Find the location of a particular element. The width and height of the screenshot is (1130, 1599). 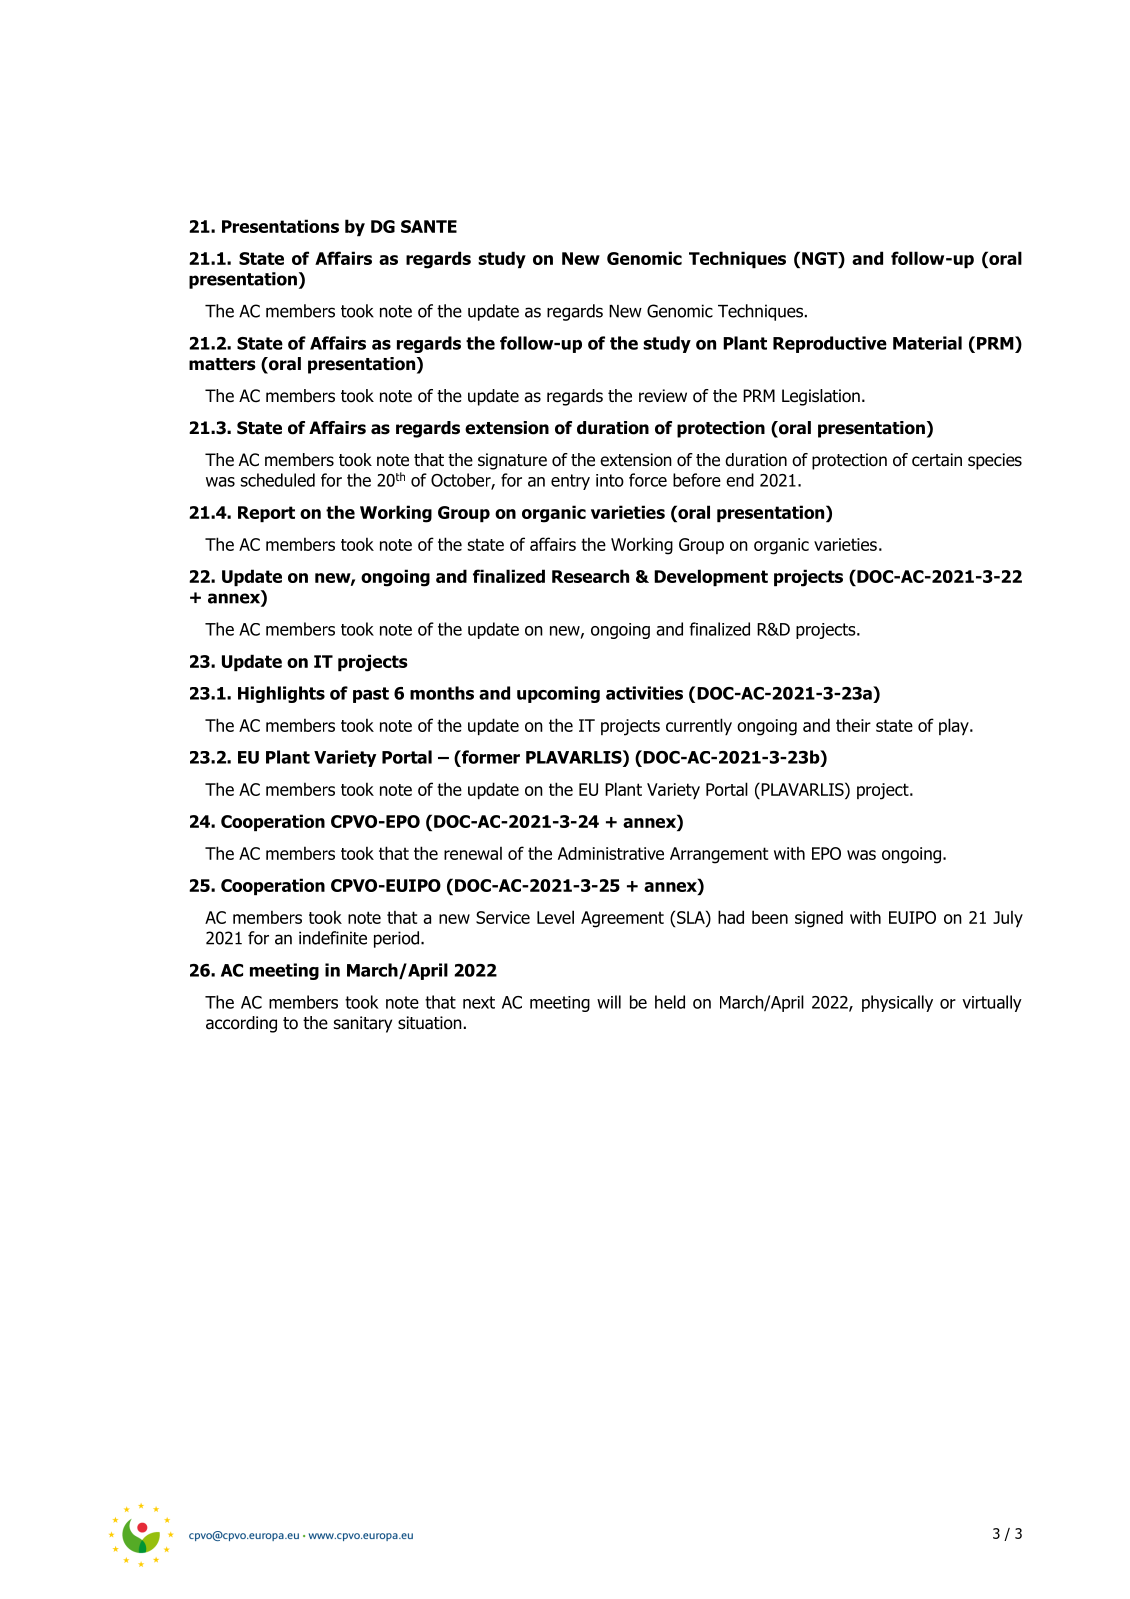

play is located at coordinates (955, 726).
